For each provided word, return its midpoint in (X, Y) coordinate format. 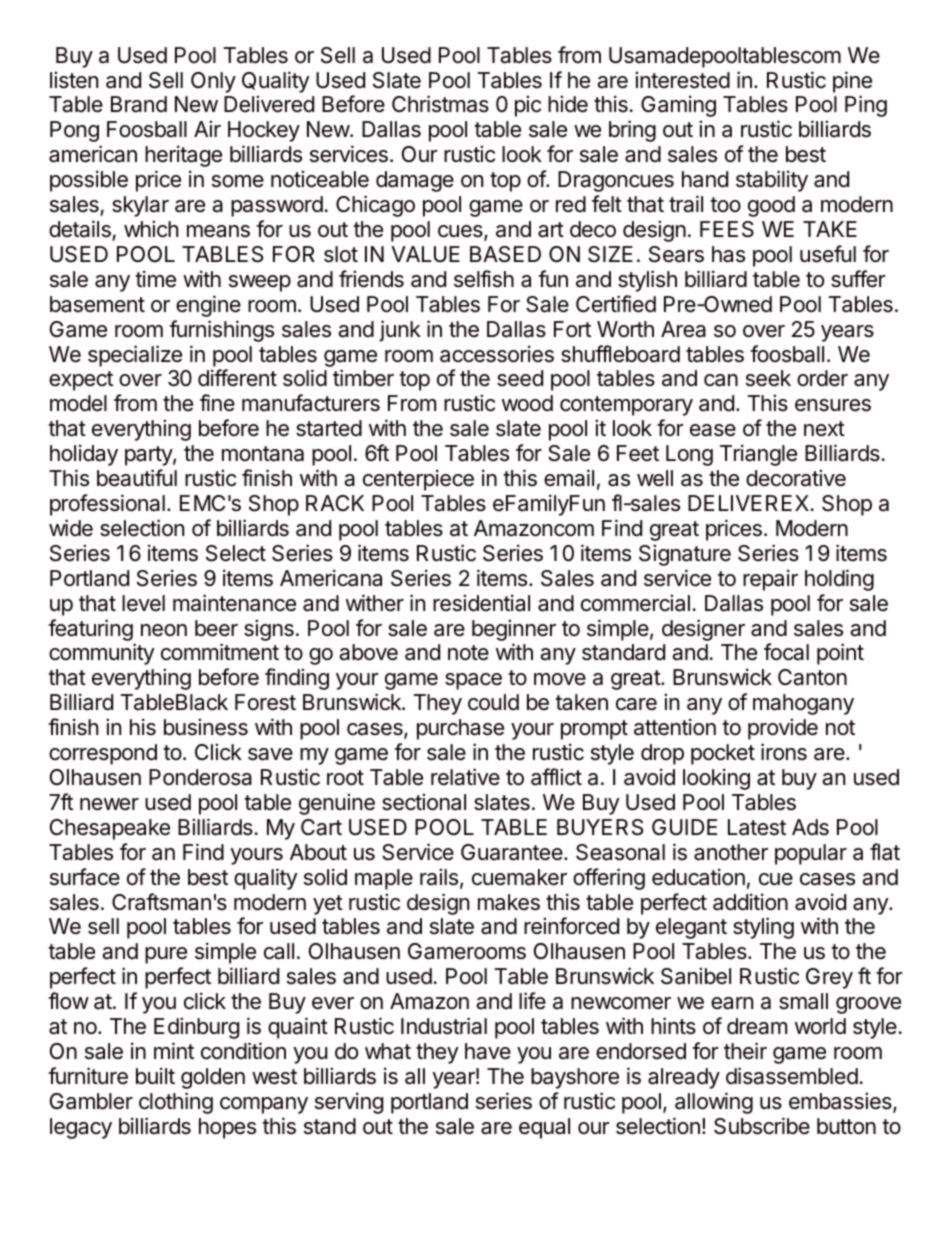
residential (481, 603)
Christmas (440, 104)
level (143, 603)
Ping (866, 106)
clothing (176, 1103)
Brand (139, 104)
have (488, 1051)
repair (770, 580)
